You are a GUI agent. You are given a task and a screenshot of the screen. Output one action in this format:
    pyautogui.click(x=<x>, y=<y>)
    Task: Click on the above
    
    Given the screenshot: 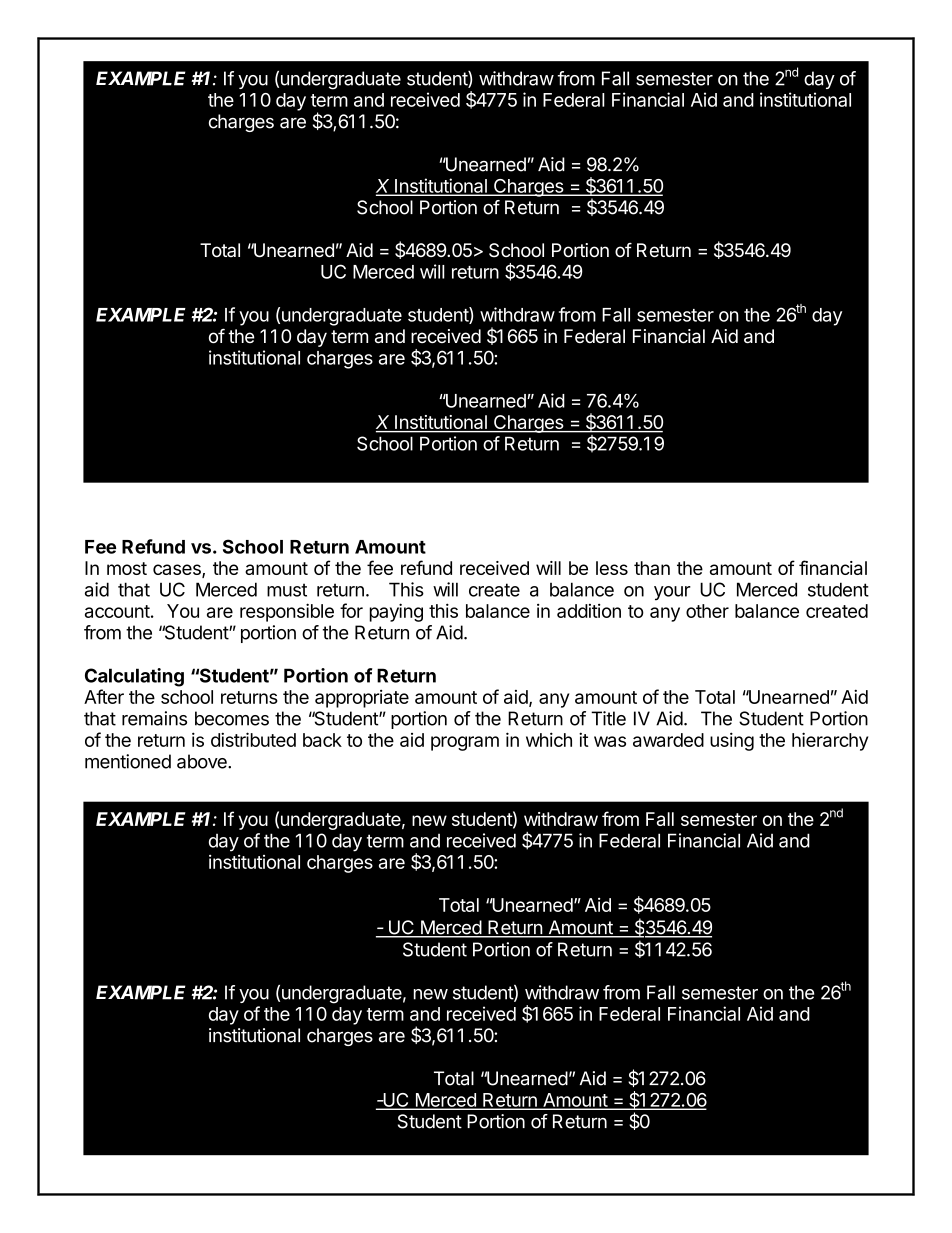 What is the action you would take?
    pyautogui.click(x=203, y=761)
